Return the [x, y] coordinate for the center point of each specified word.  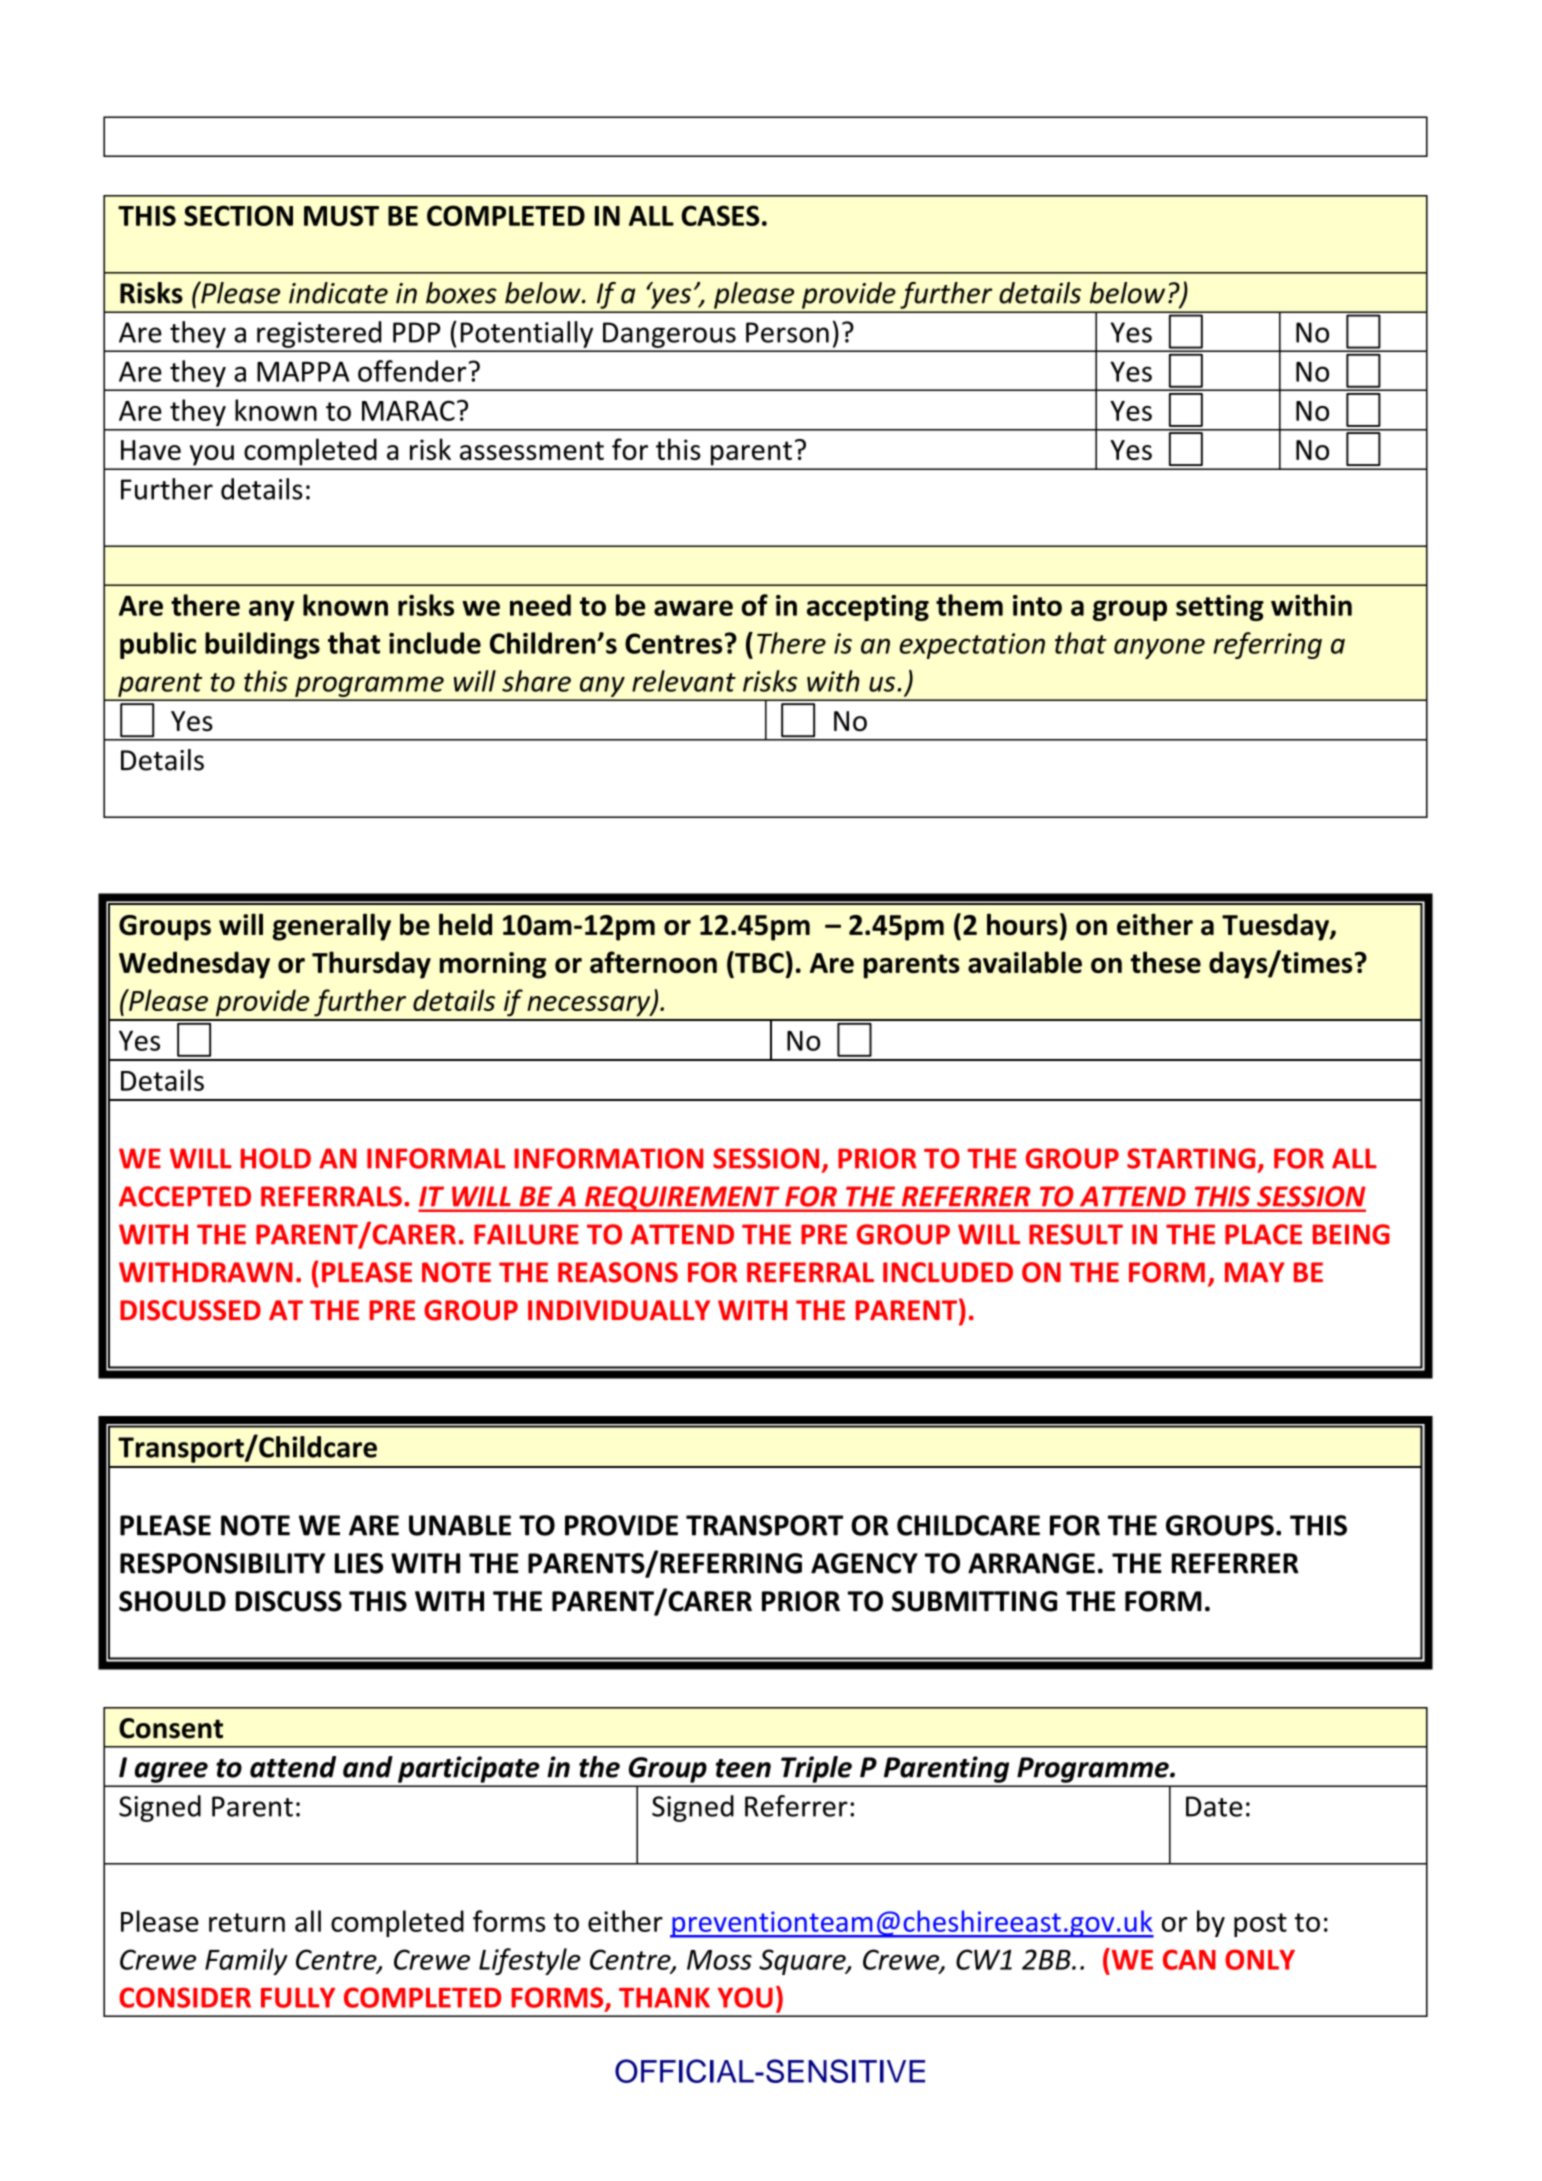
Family [246, 1961]
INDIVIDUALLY [619, 1310]
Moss [719, 1960]
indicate [338, 293]
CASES [720, 215]
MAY [1255, 1272]
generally [331, 927]
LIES [359, 1563]
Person [787, 332]
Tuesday [1276, 927]
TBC [758, 962]
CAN [1189, 1959]
